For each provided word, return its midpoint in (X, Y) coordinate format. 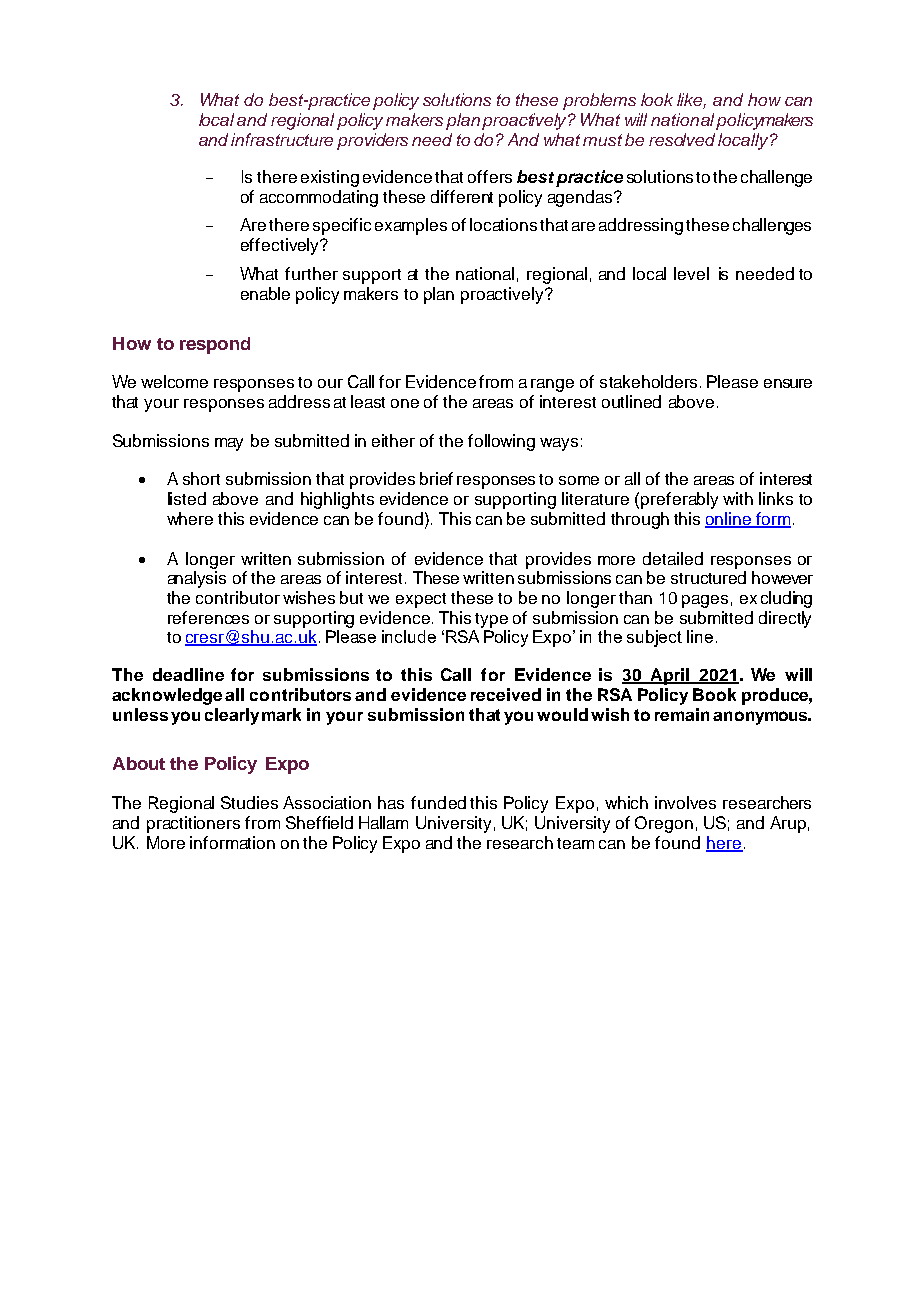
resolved (682, 139)
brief (436, 478)
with (738, 498)
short (201, 478)
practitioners (193, 824)
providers (372, 141)
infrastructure (282, 139)
